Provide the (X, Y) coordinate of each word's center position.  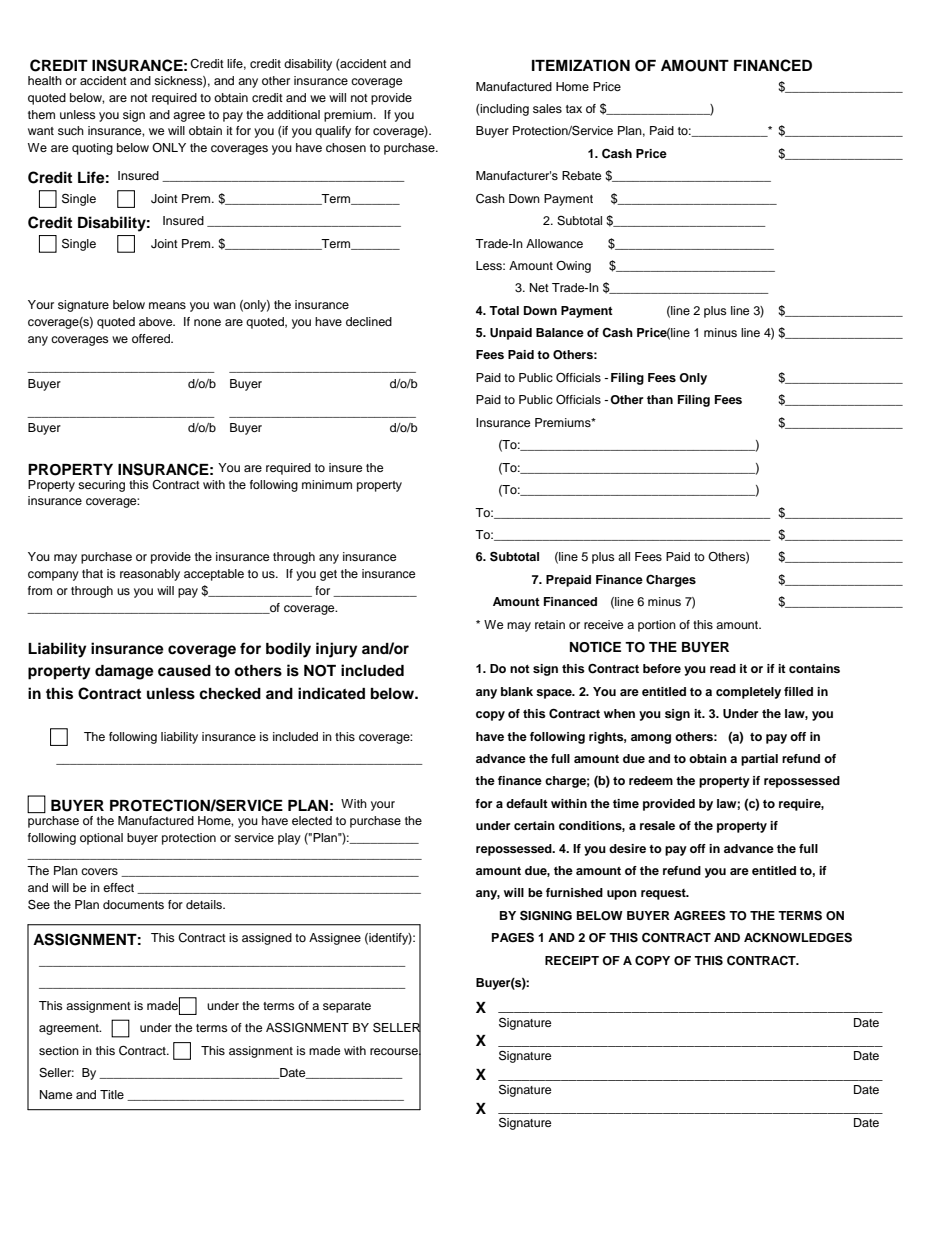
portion (657, 626)
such (71, 130)
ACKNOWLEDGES (798, 938)
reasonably (150, 575)
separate (347, 1007)
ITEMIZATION (581, 66)
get (328, 575)
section (59, 1050)
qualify (333, 132)
